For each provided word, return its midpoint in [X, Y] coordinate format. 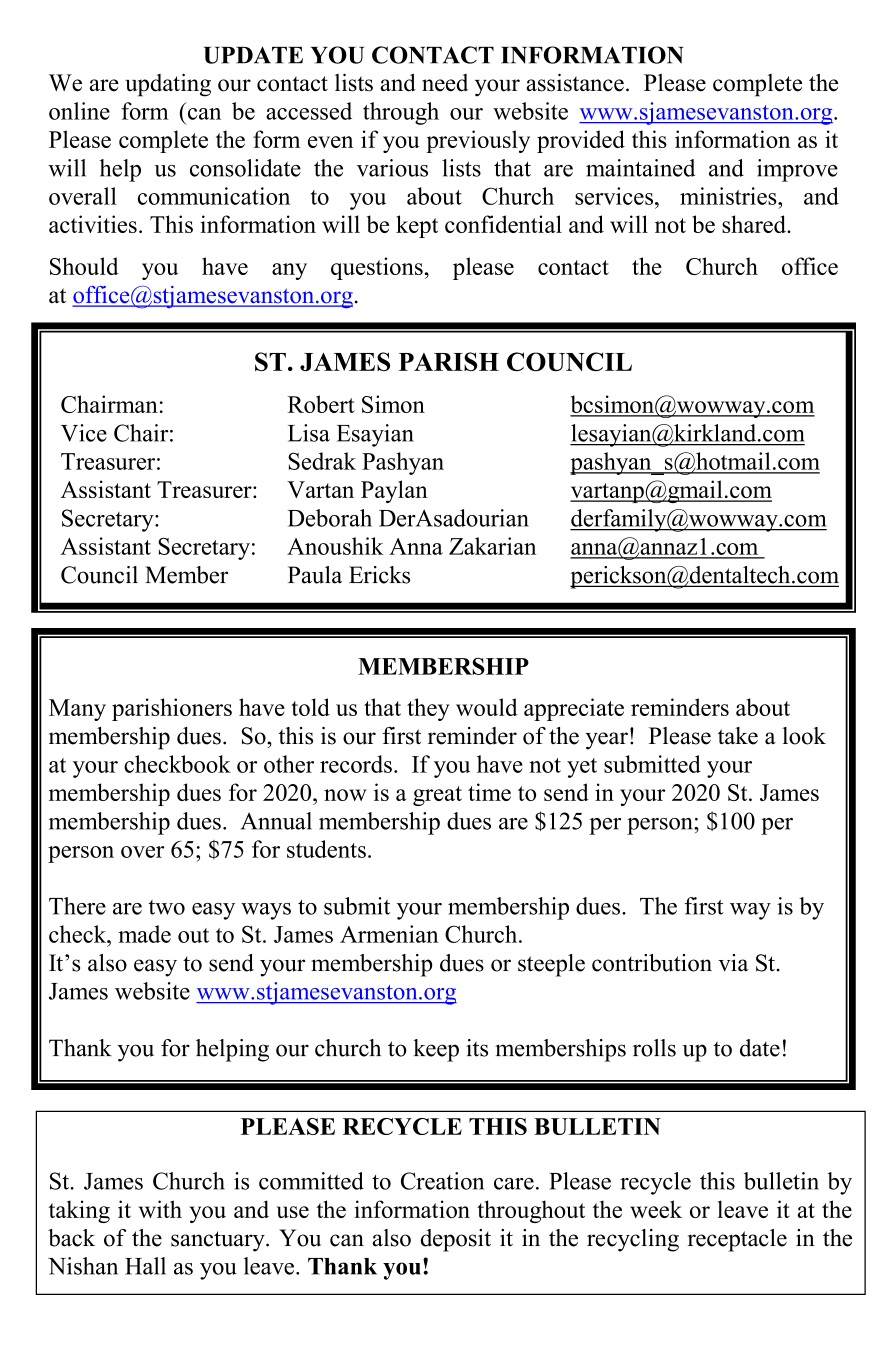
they [428, 709]
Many [77, 710]
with [160, 1209]
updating [168, 85]
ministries [729, 196]
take [738, 736]
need [445, 83]
